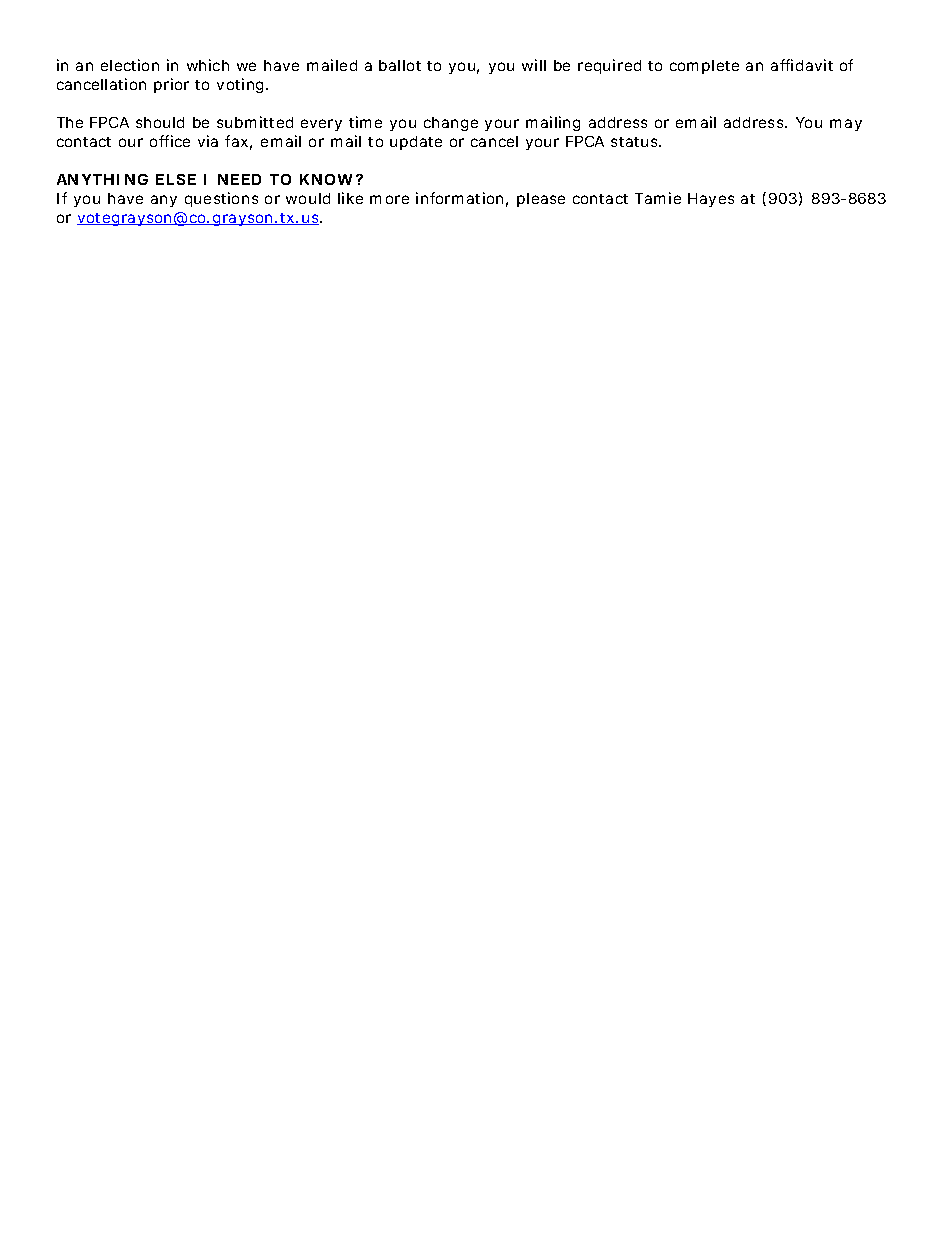  What do you see at coordinates (171, 85) in the screenshot?
I see `prior` at bounding box center [171, 85].
